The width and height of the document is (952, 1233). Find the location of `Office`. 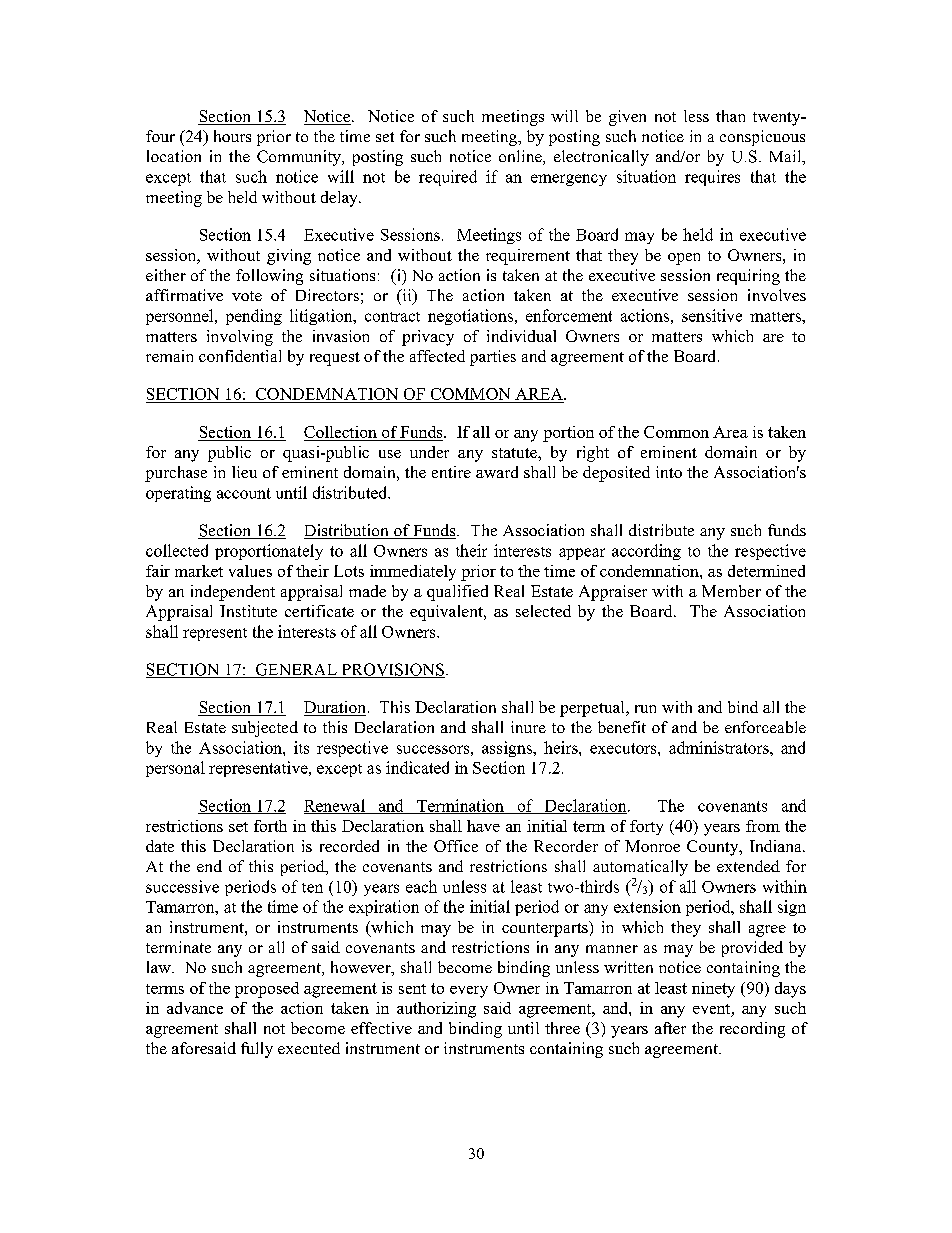

Office is located at coordinates (456, 846).
